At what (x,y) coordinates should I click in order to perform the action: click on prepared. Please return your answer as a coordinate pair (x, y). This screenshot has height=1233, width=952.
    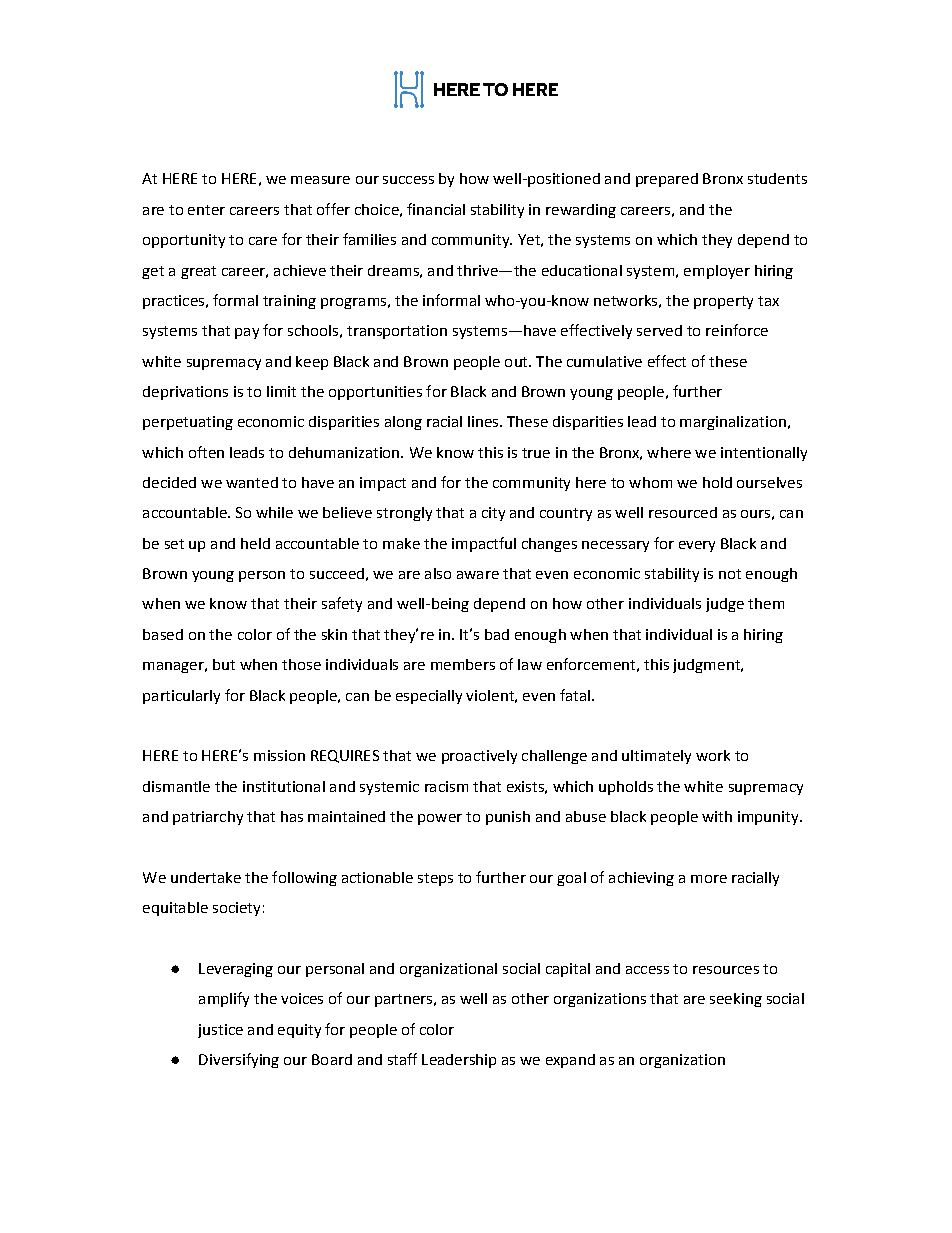
    Looking at the image, I should click on (667, 180).
